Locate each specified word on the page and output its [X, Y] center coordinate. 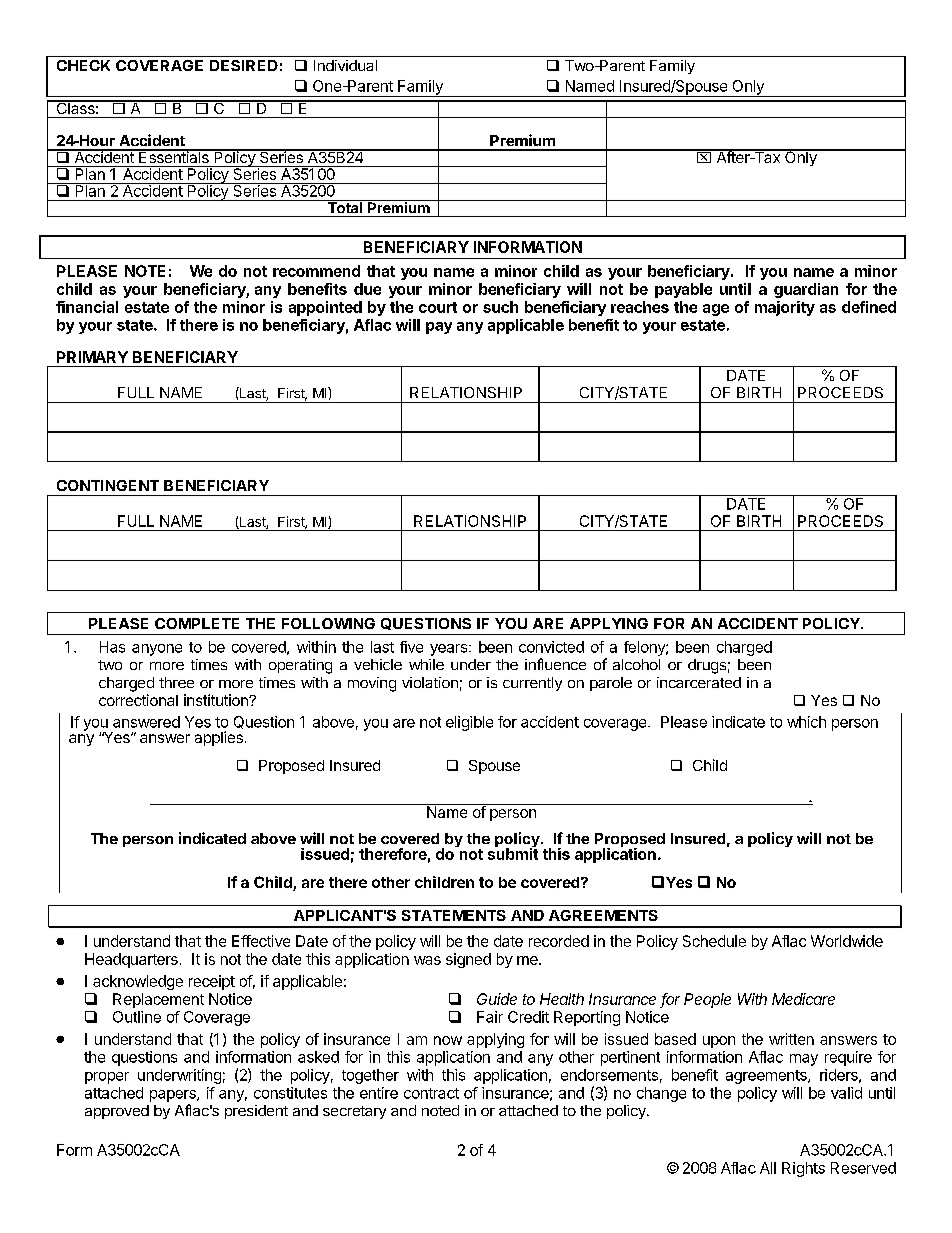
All [768, 1168]
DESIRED [244, 65]
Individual [345, 65]
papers [174, 1096]
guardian [806, 290]
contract [431, 1093]
